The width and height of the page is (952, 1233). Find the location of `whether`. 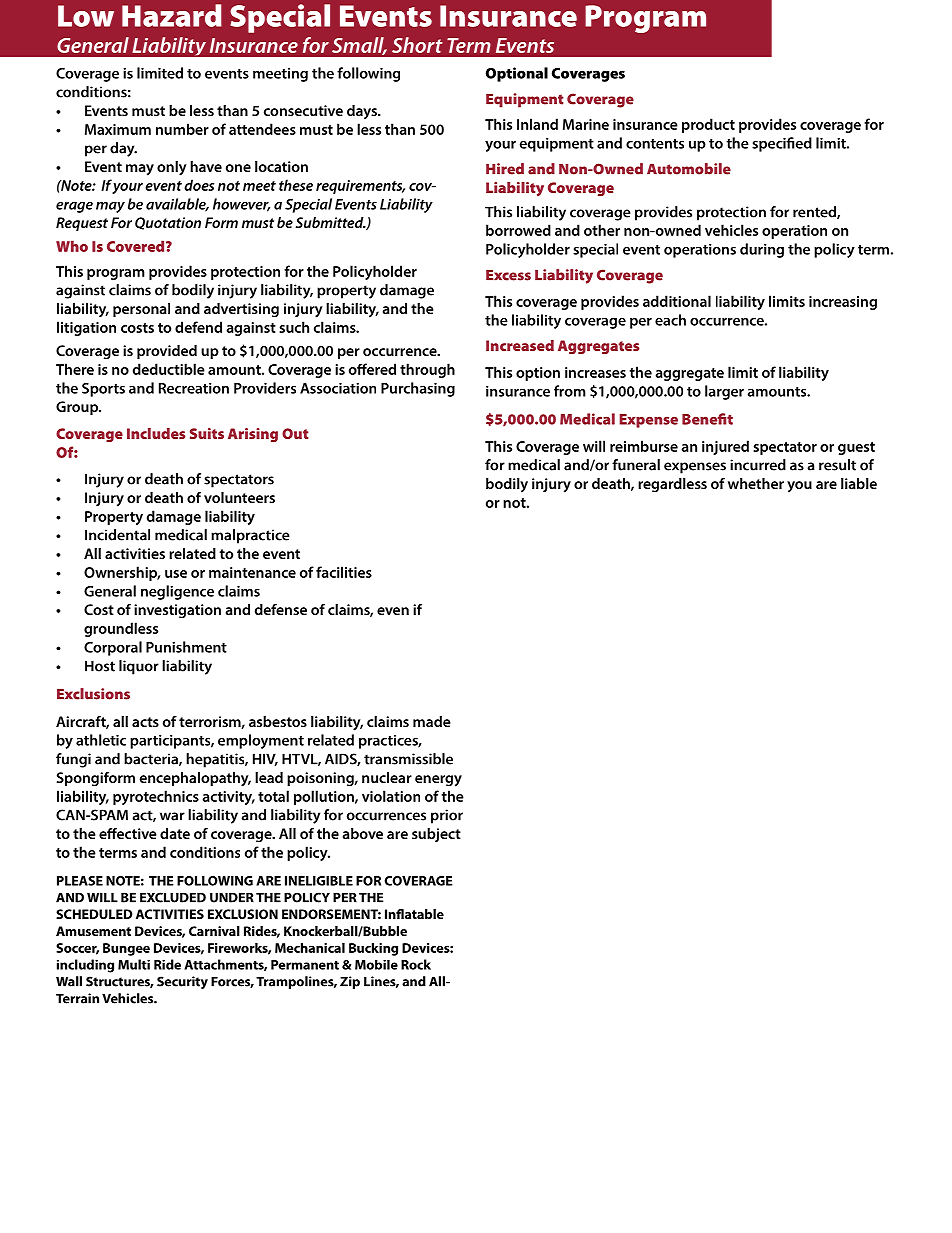

whether is located at coordinates (756, 483).
